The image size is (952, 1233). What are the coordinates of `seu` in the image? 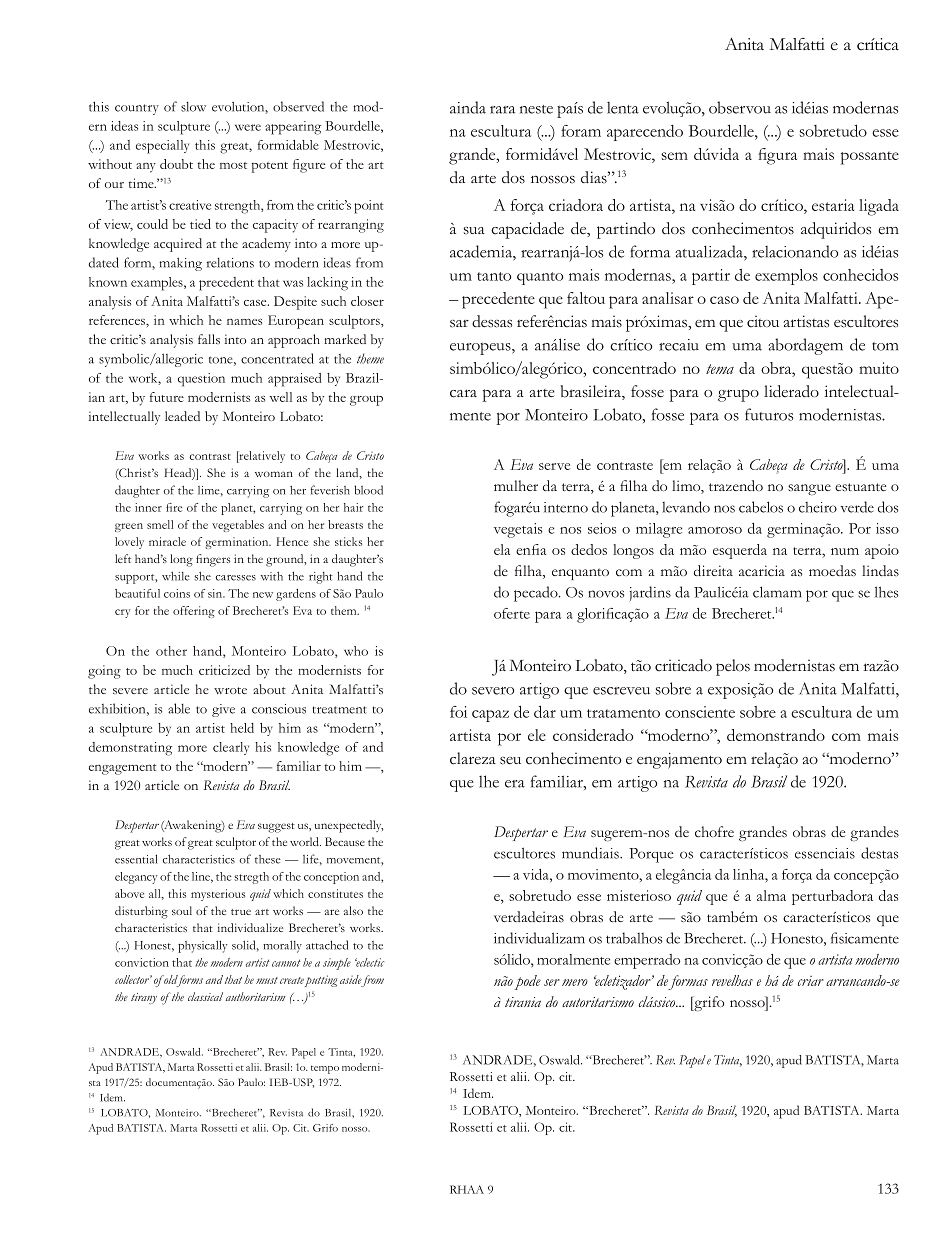 It's located at (510, 761).
